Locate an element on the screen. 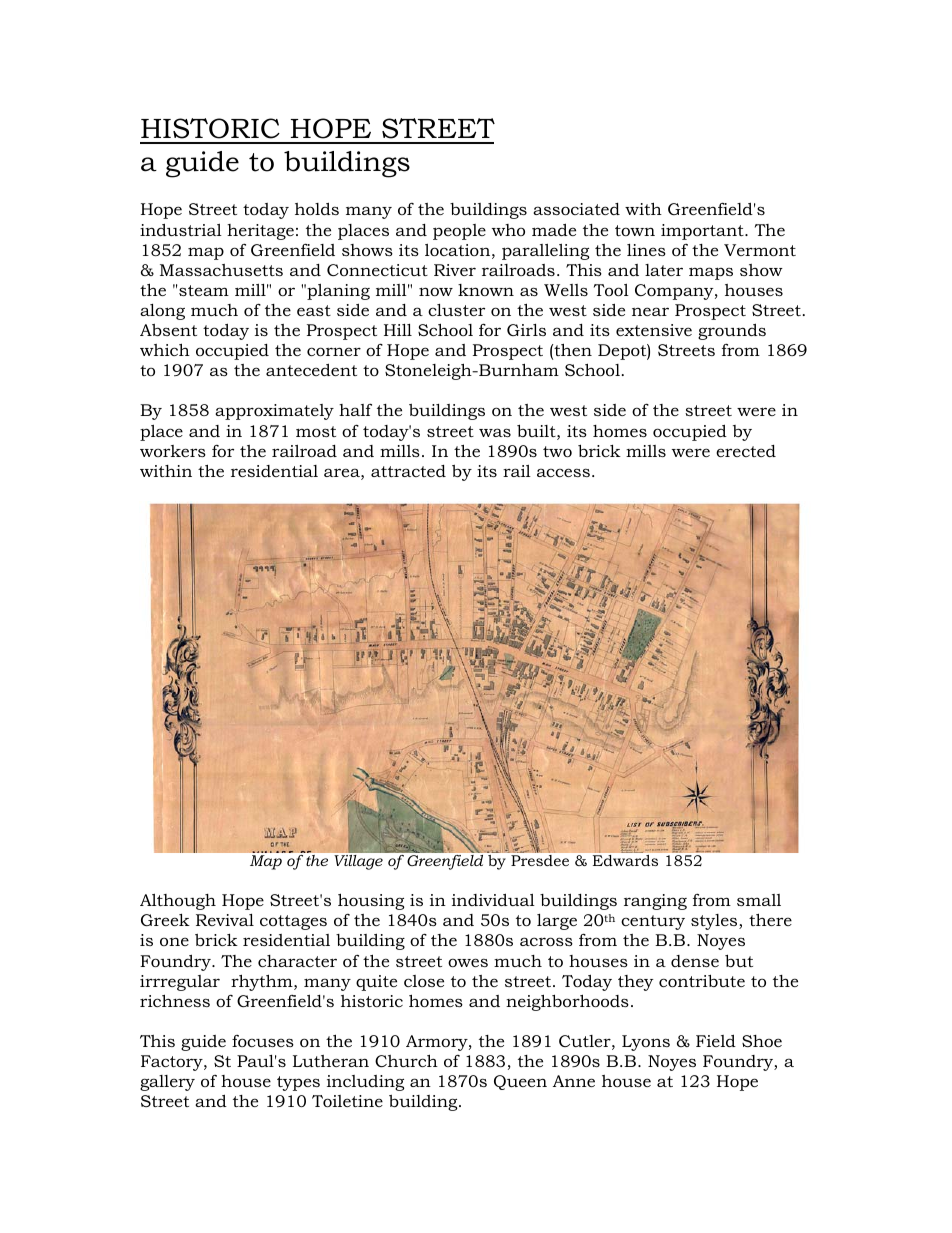  workers is located at coordinates (173, 451).
